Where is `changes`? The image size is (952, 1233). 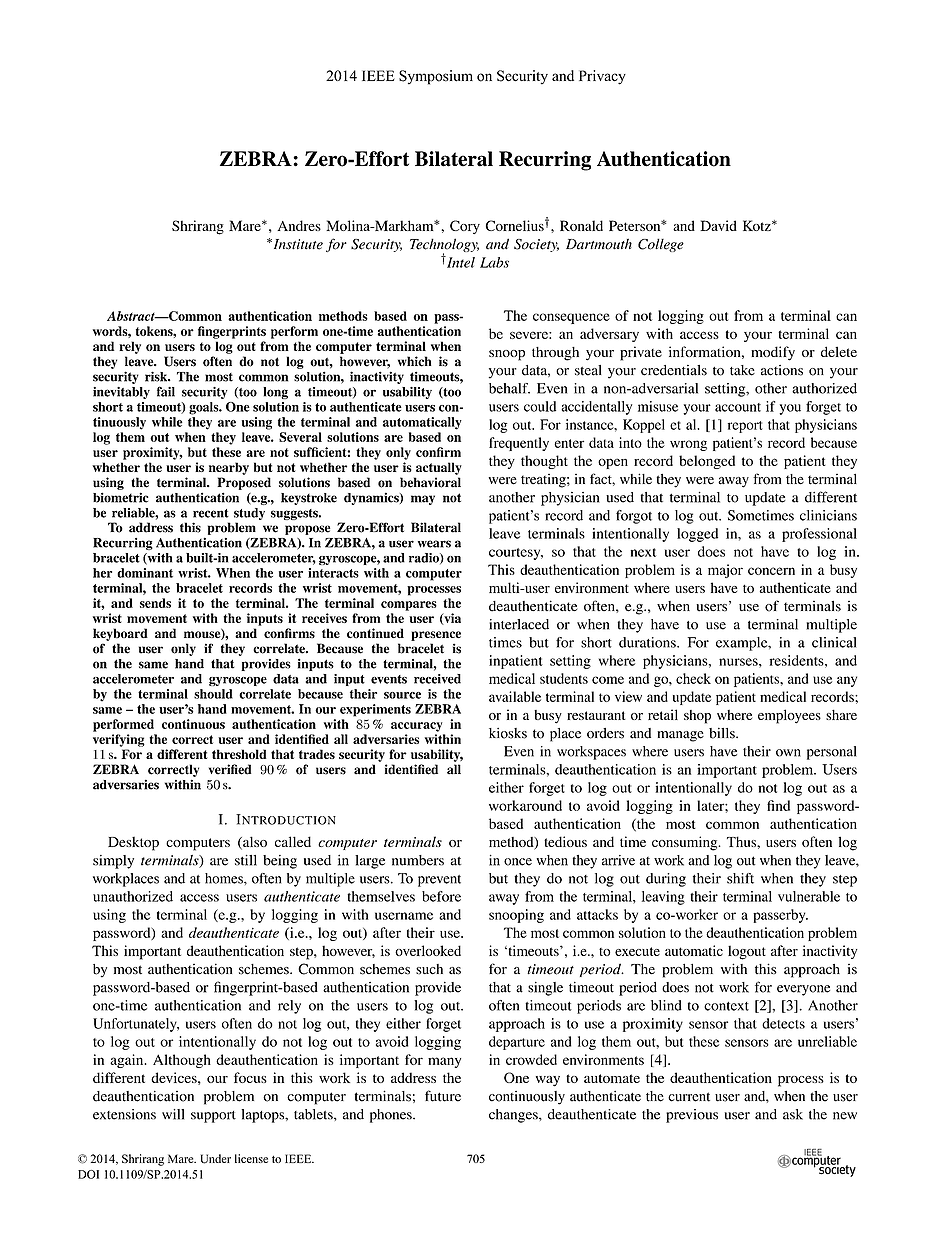 changes is located at coordinates (514, 1116).
